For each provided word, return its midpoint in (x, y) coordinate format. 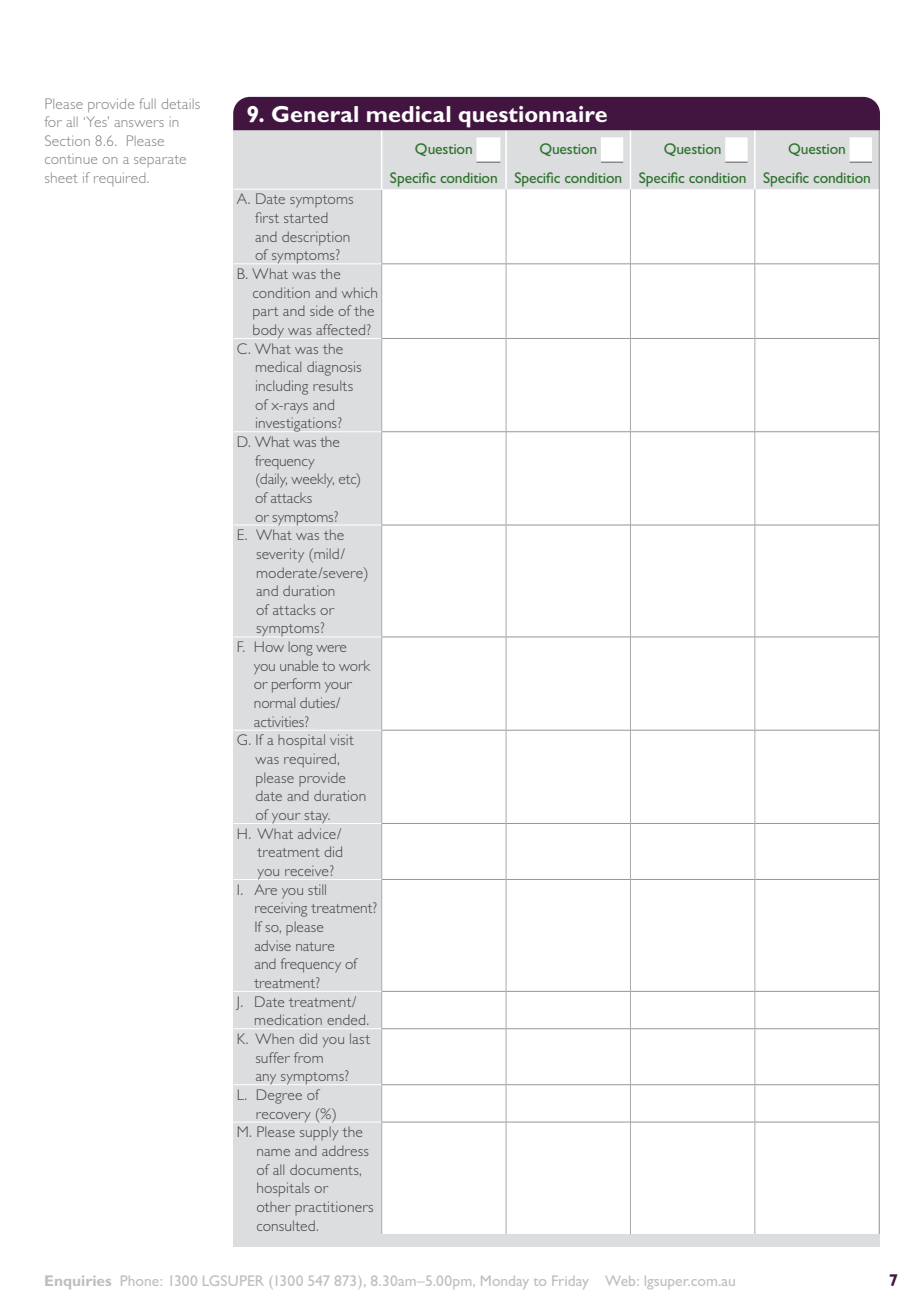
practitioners (334, 1208)
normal (274, 702)
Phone (139, 1281)
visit (342, 739)
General (315, 114)
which (359, 292)
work (354, 665)
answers (139, 123)
